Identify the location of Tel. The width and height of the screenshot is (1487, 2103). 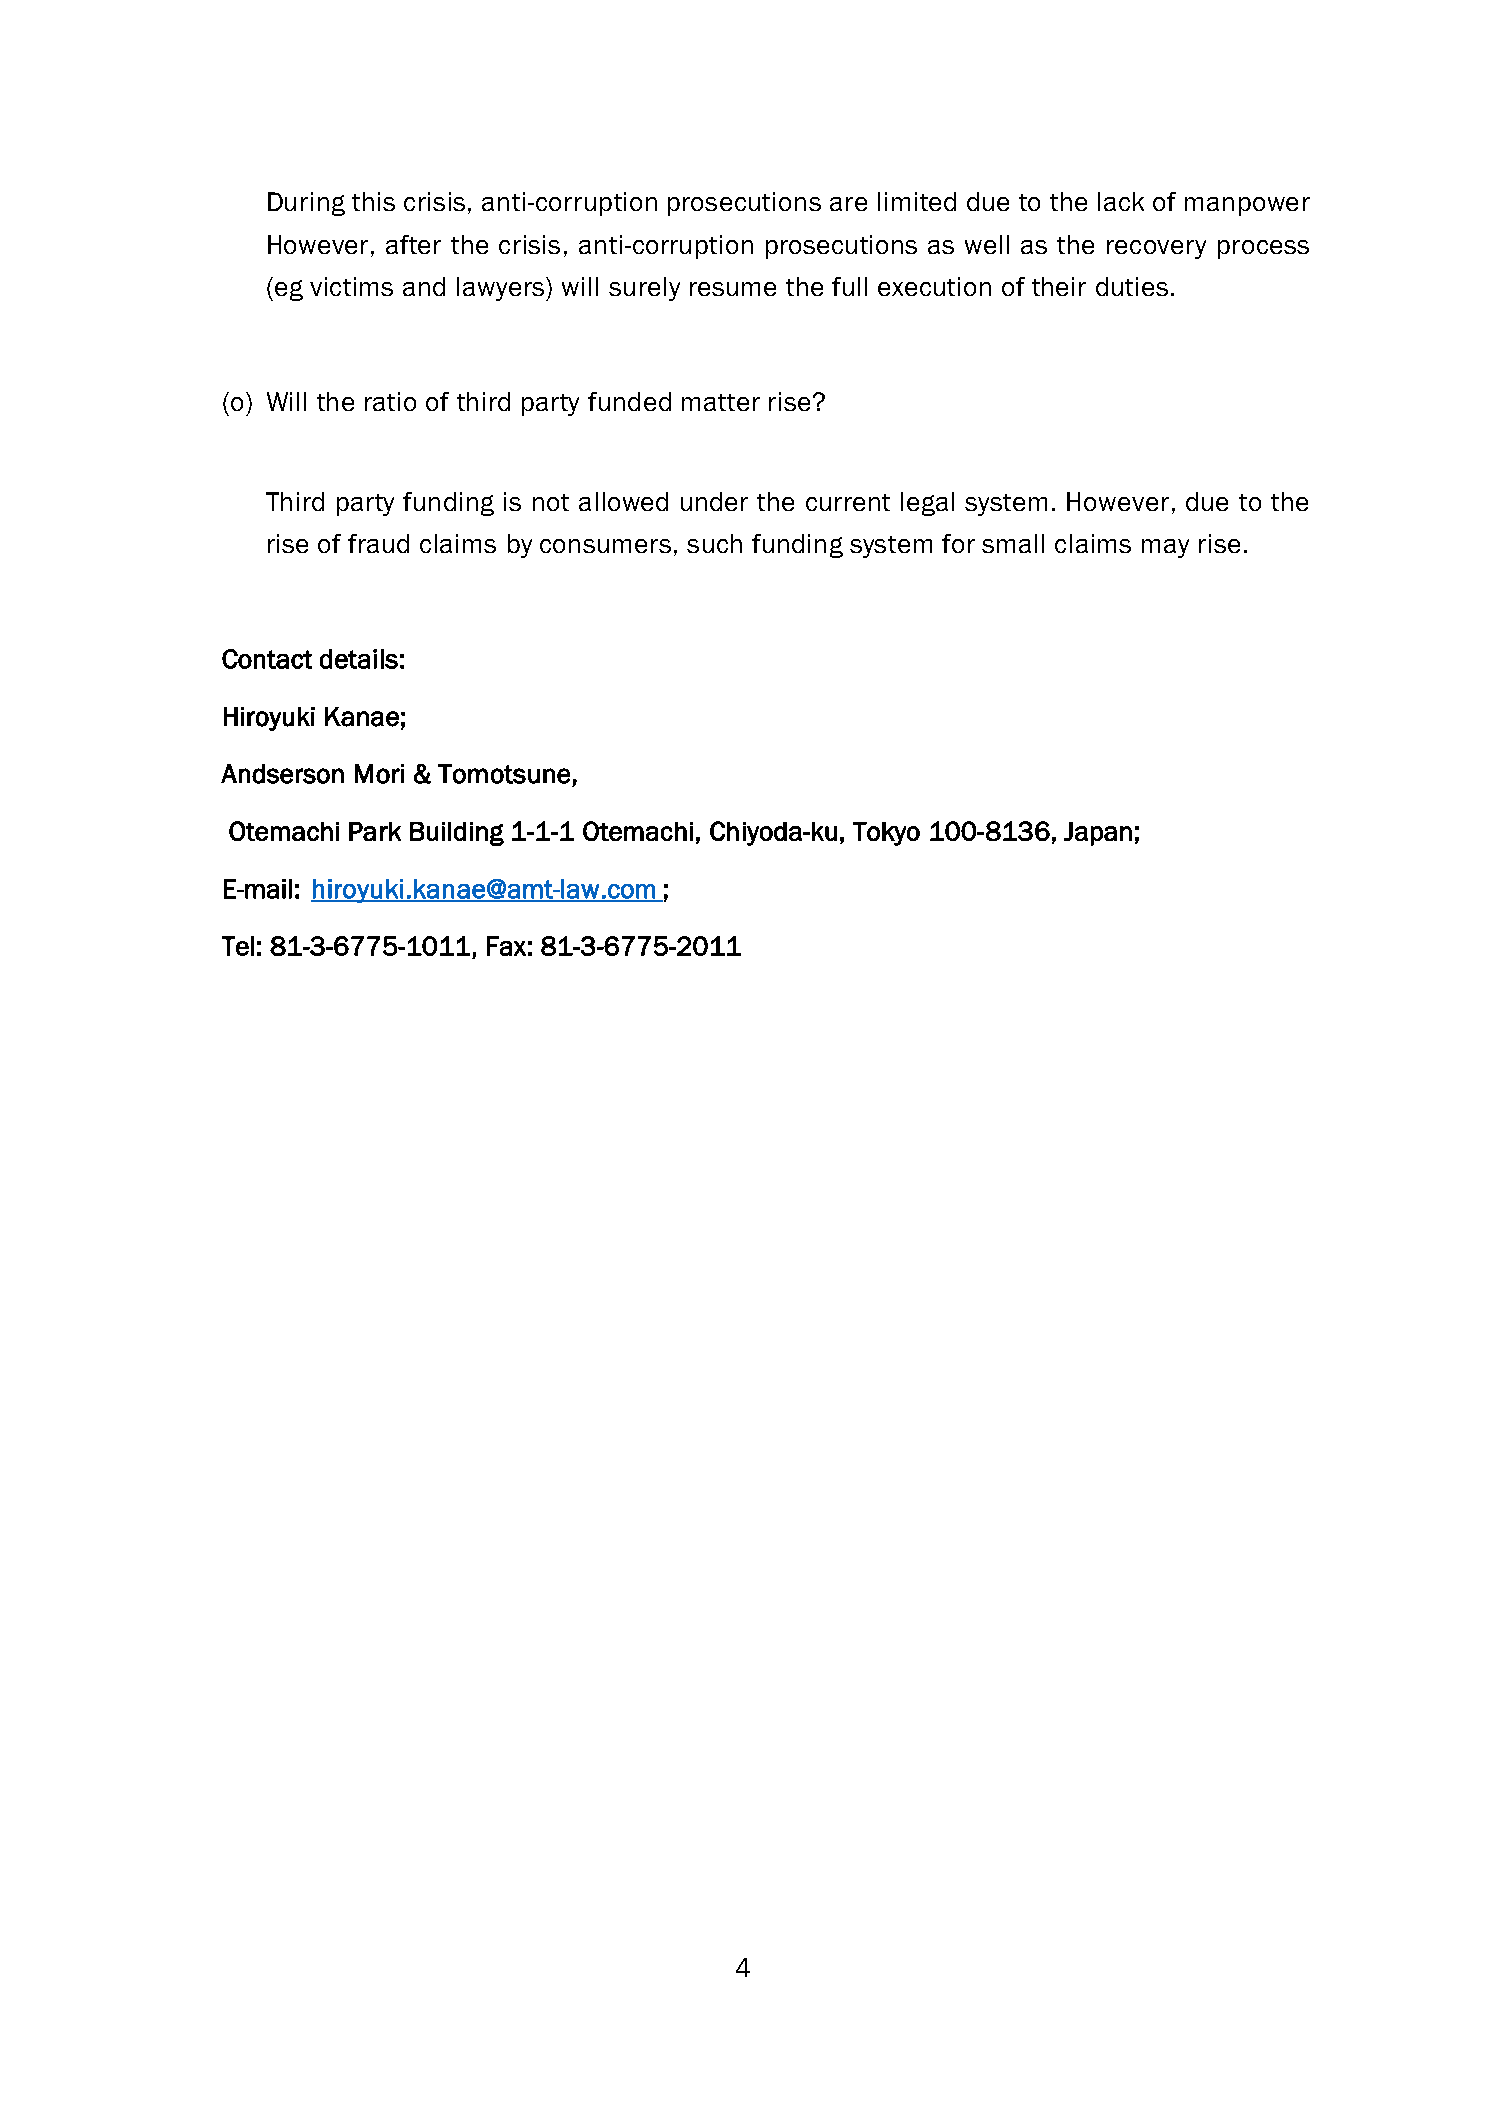
(238, 946).
